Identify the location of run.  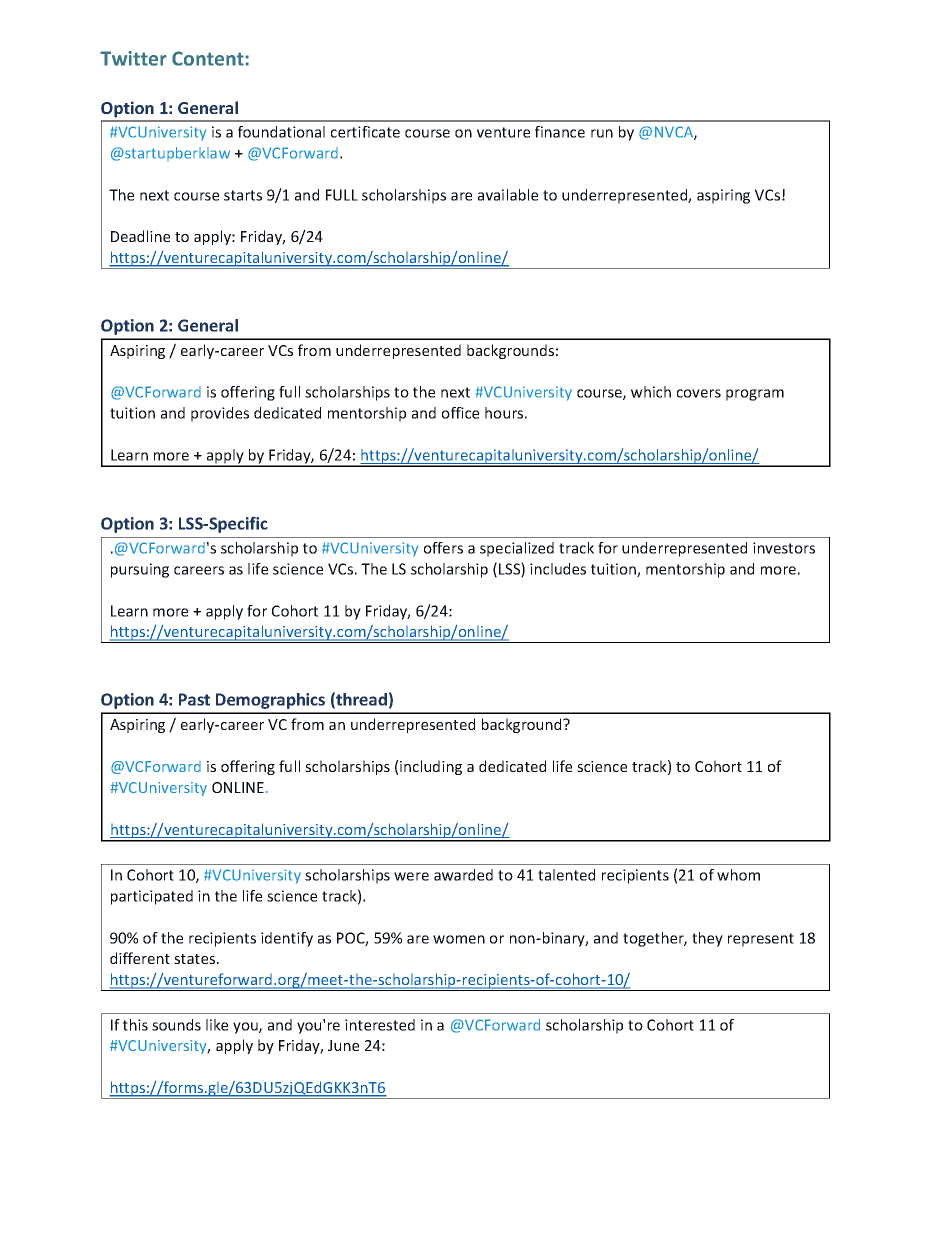
(602, 133).
